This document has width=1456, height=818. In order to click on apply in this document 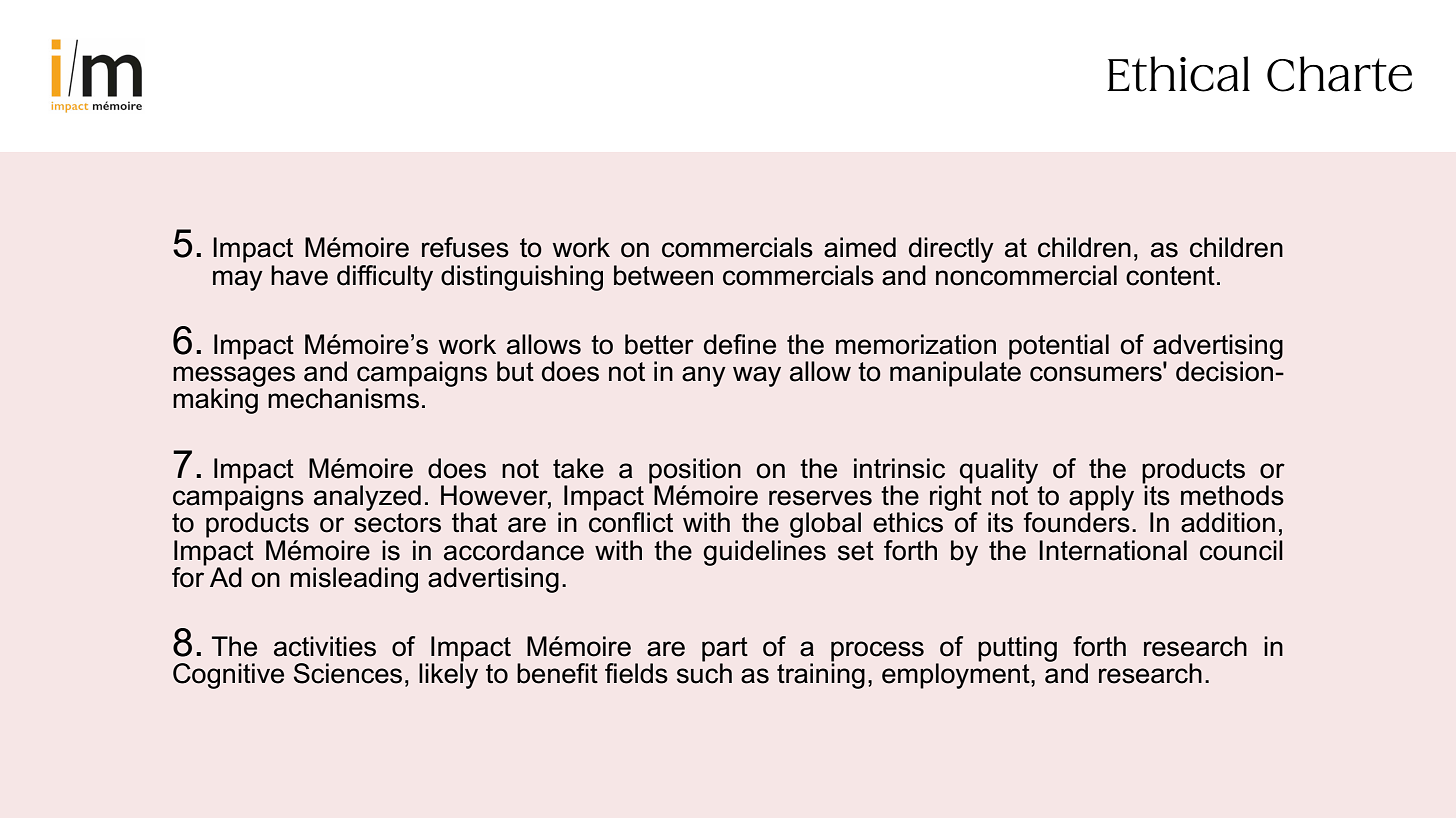, I will do `click(1101, 499)`.
